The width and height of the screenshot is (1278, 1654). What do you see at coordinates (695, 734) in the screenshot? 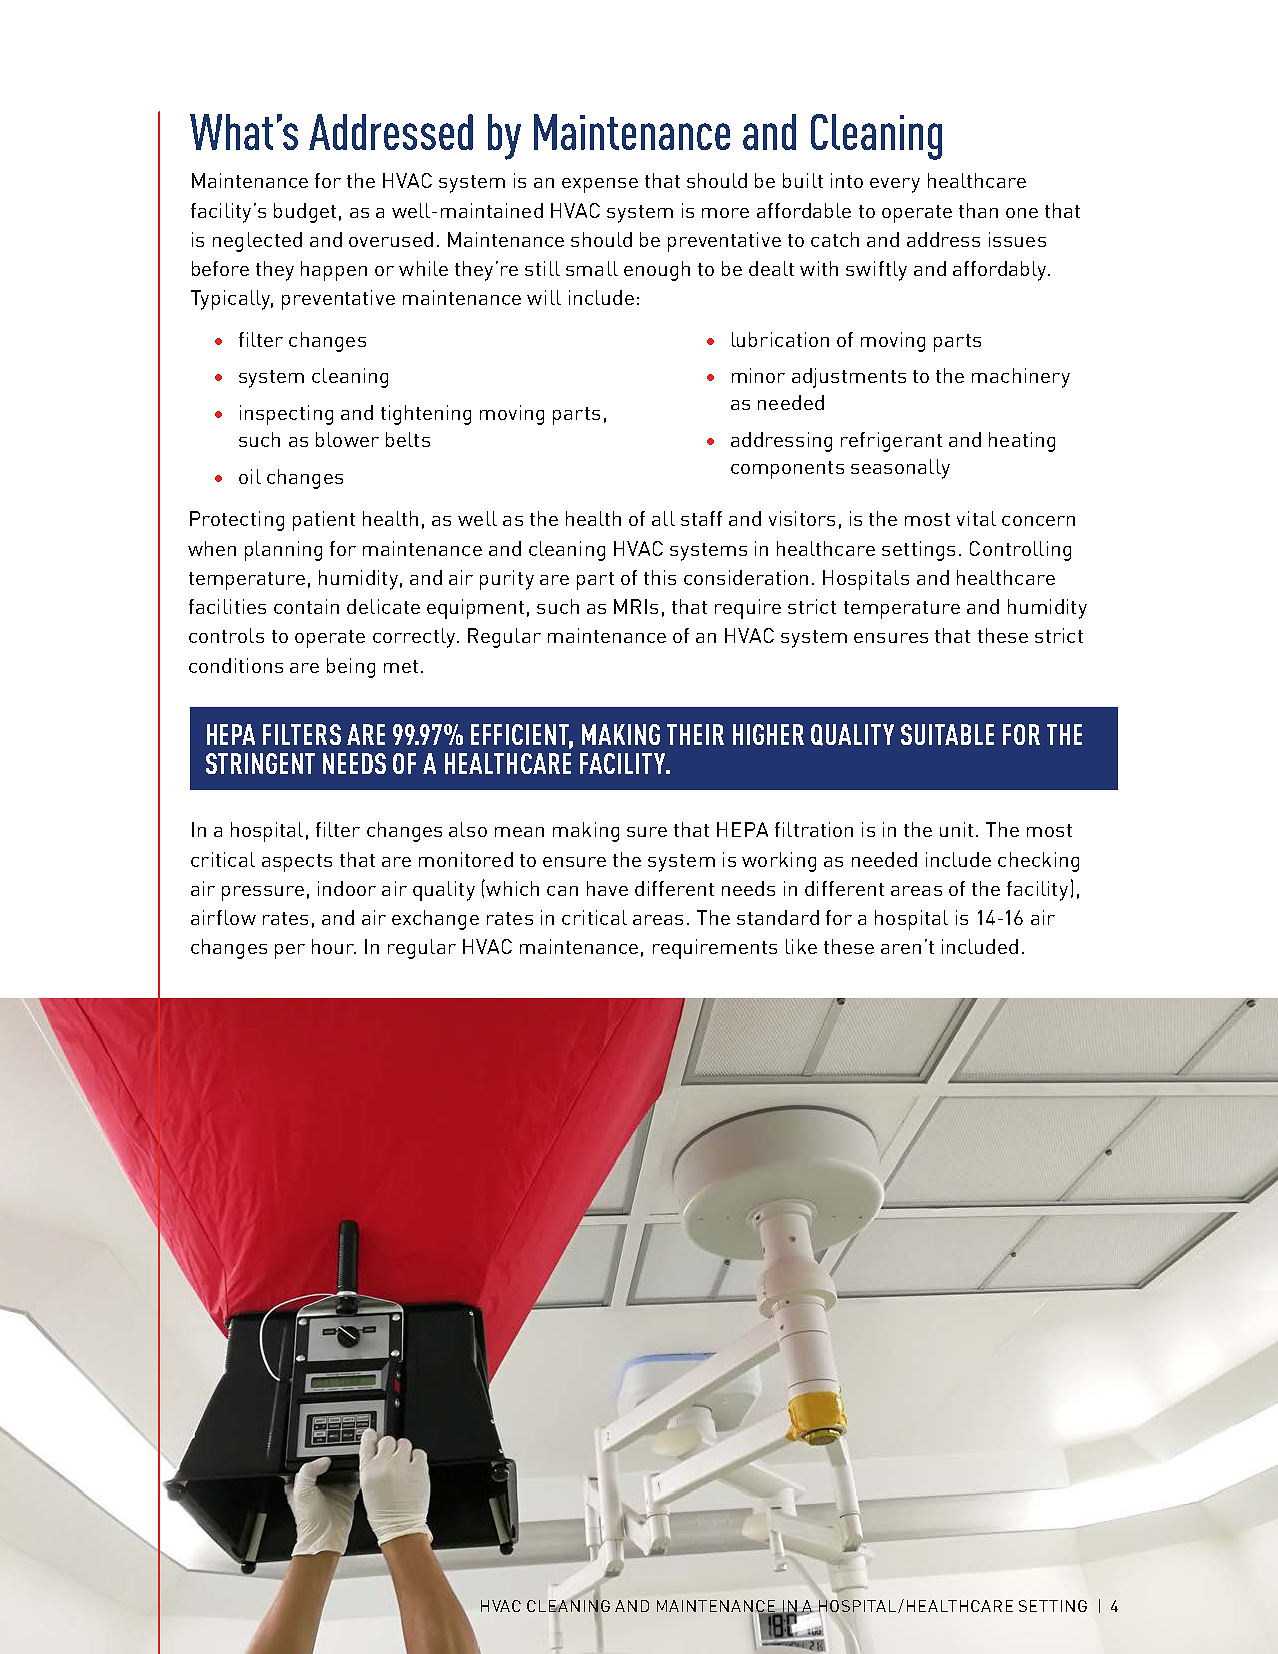
I see `THEIR` at bounding box center [695, 734].
